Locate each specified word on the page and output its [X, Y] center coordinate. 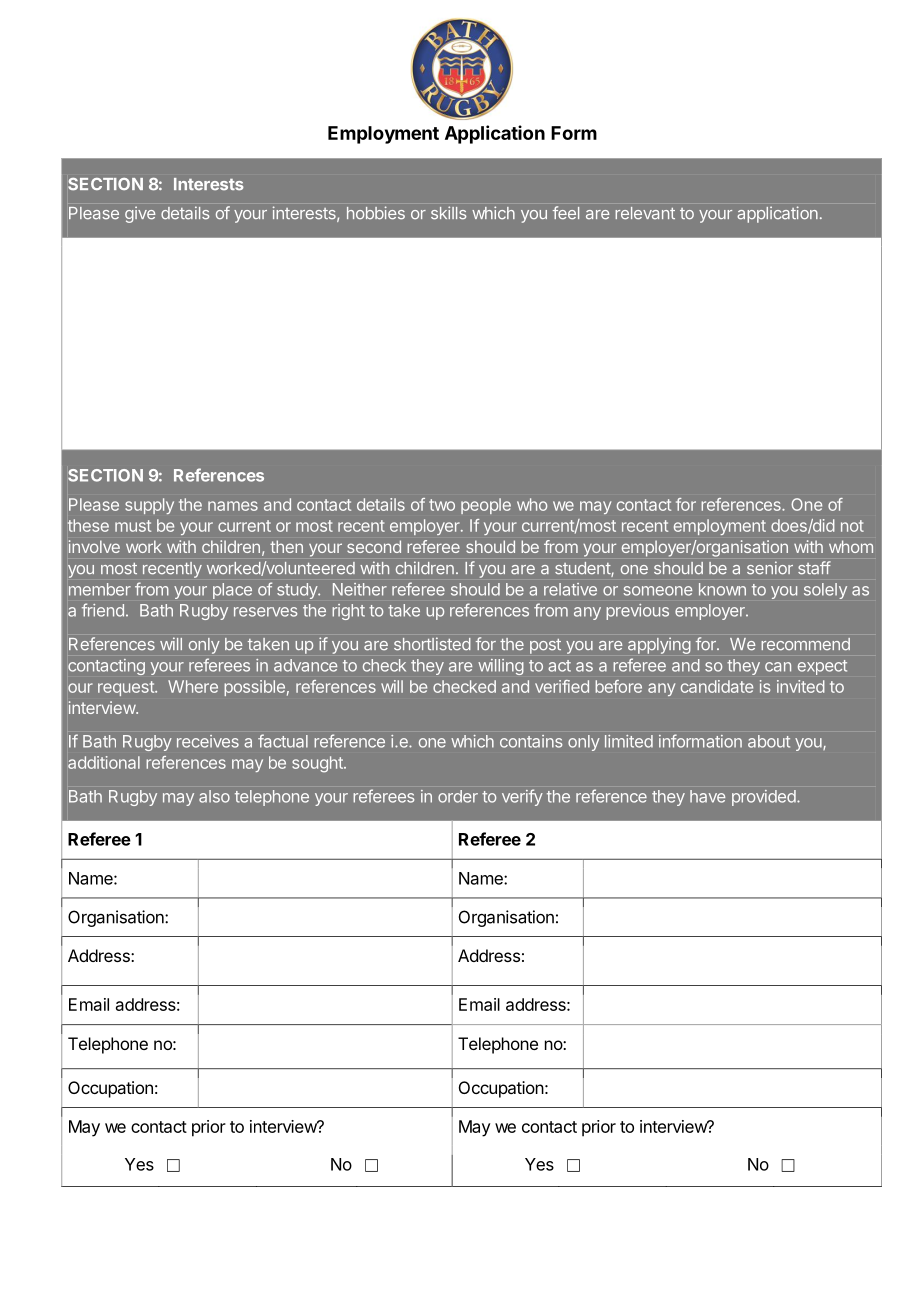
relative [570, 589]
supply [149, 506]
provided [765, 798]
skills [449, 213]
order [458, 796]
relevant [645, 213]
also [214, 796]
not [852, 526]
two [442, 505]
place [232, 591]
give [140, 214]
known [722, 589]
